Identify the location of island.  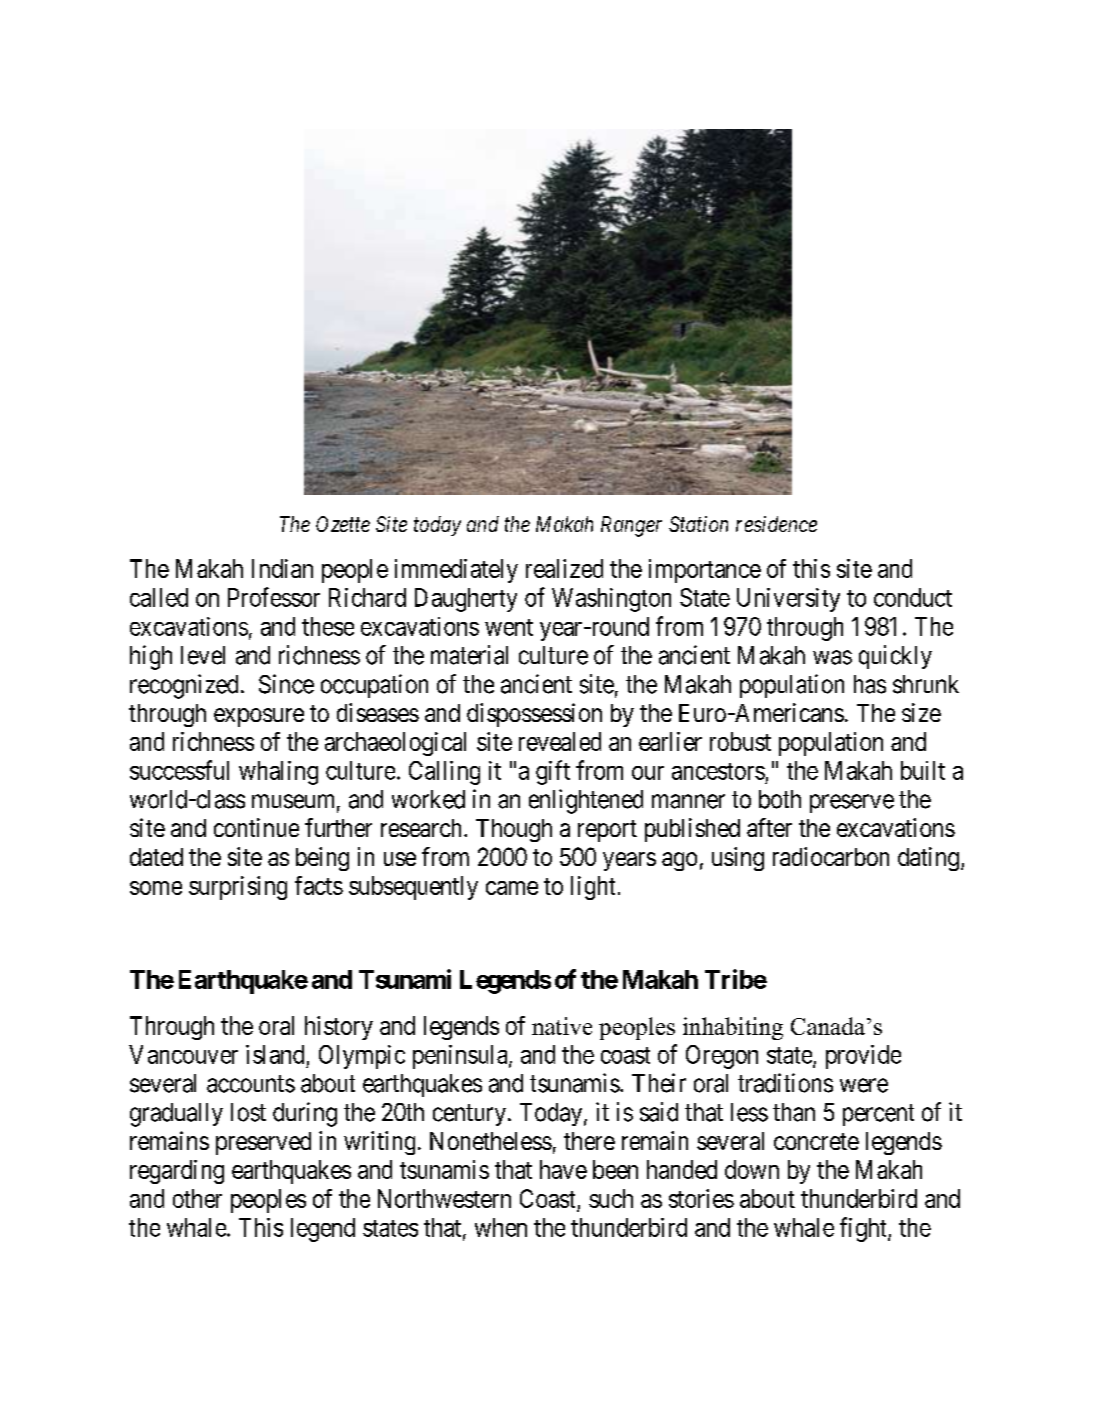
(275, 1054).
